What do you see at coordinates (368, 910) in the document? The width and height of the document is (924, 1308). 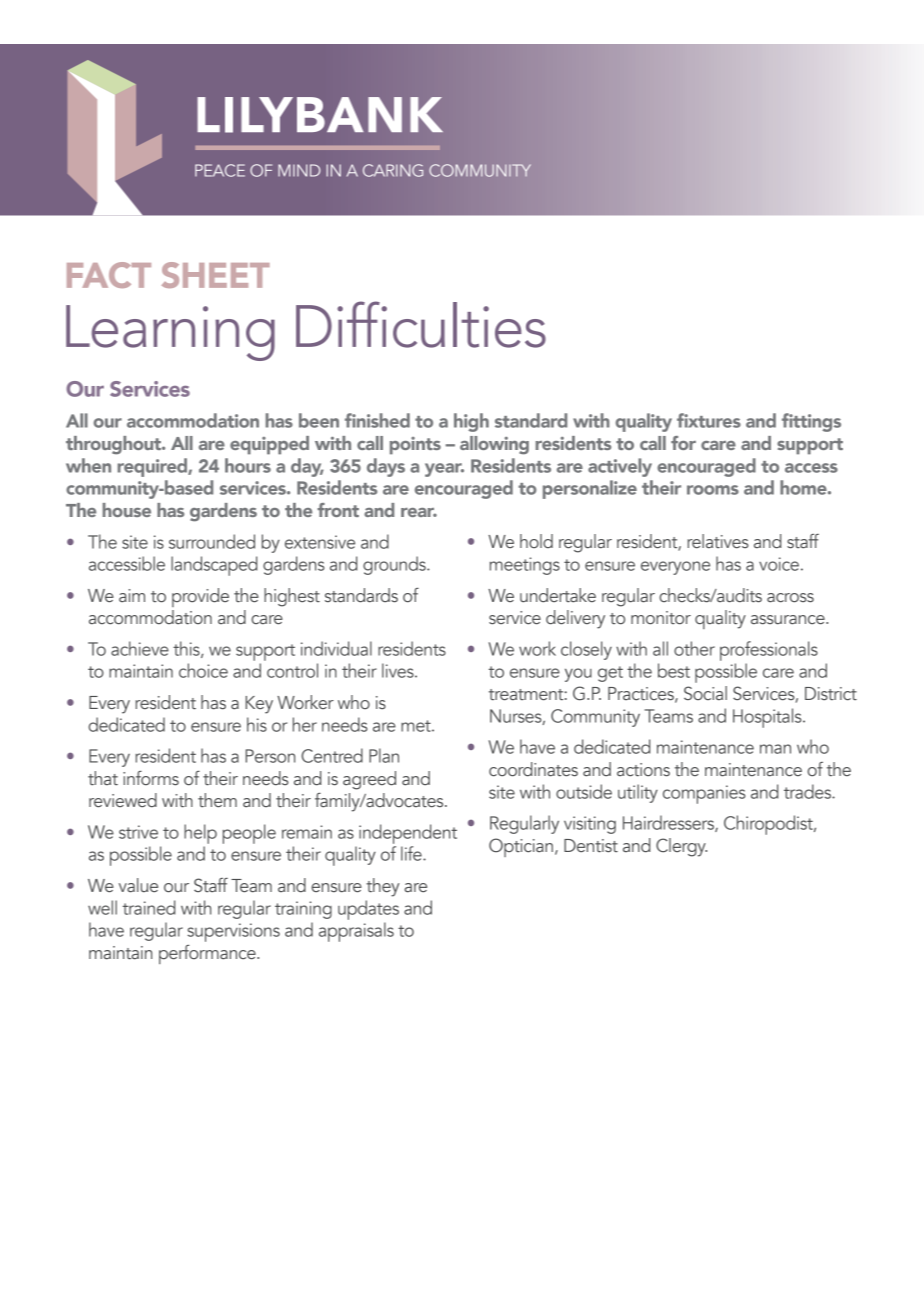 I see `updates` at bounding box center [368, 910].
